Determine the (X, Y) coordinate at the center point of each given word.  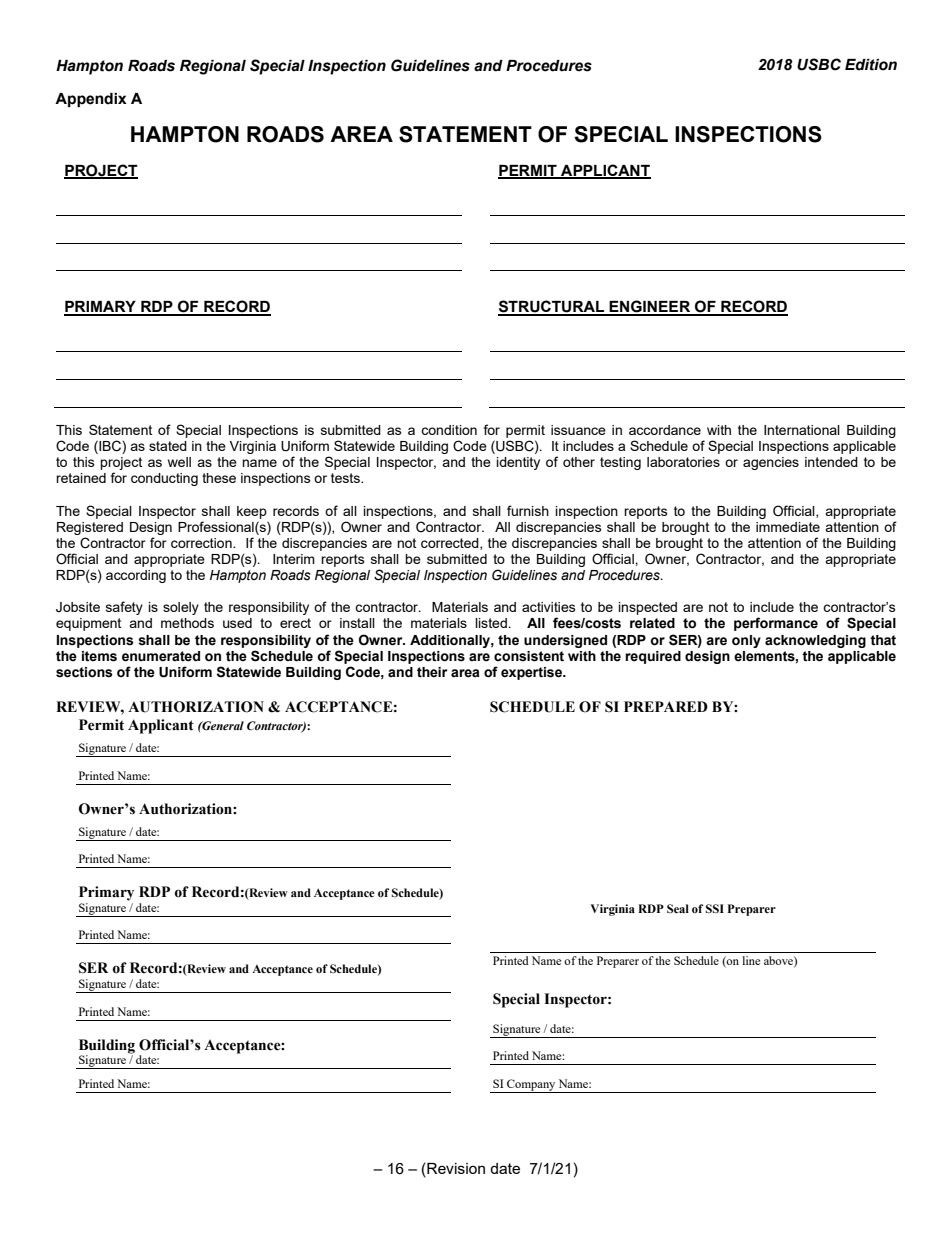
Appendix (91, 100)
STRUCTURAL (552, 307)
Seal (678, 908)
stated (168, 446)
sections (84, 672)
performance (776, 624)
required (653, 657)
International (802, 430)
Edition (871, 65)
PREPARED (666, 706)
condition (449, 430)
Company (531, 1086)
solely (181, 608)
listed (492, 623)
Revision (455, 1168)
